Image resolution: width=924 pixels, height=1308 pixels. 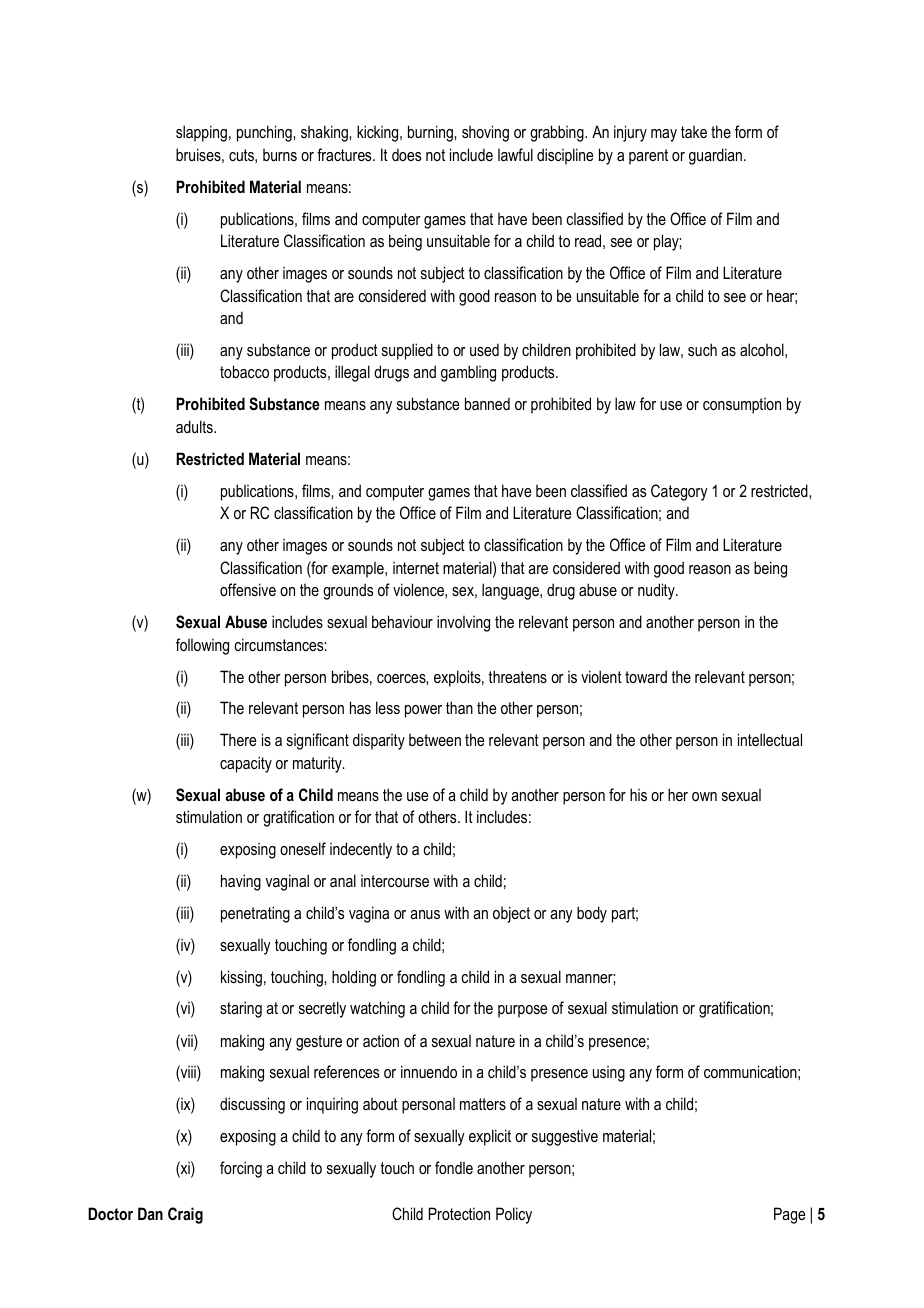 I want to click on guardian, so click(x=715, y=156).
